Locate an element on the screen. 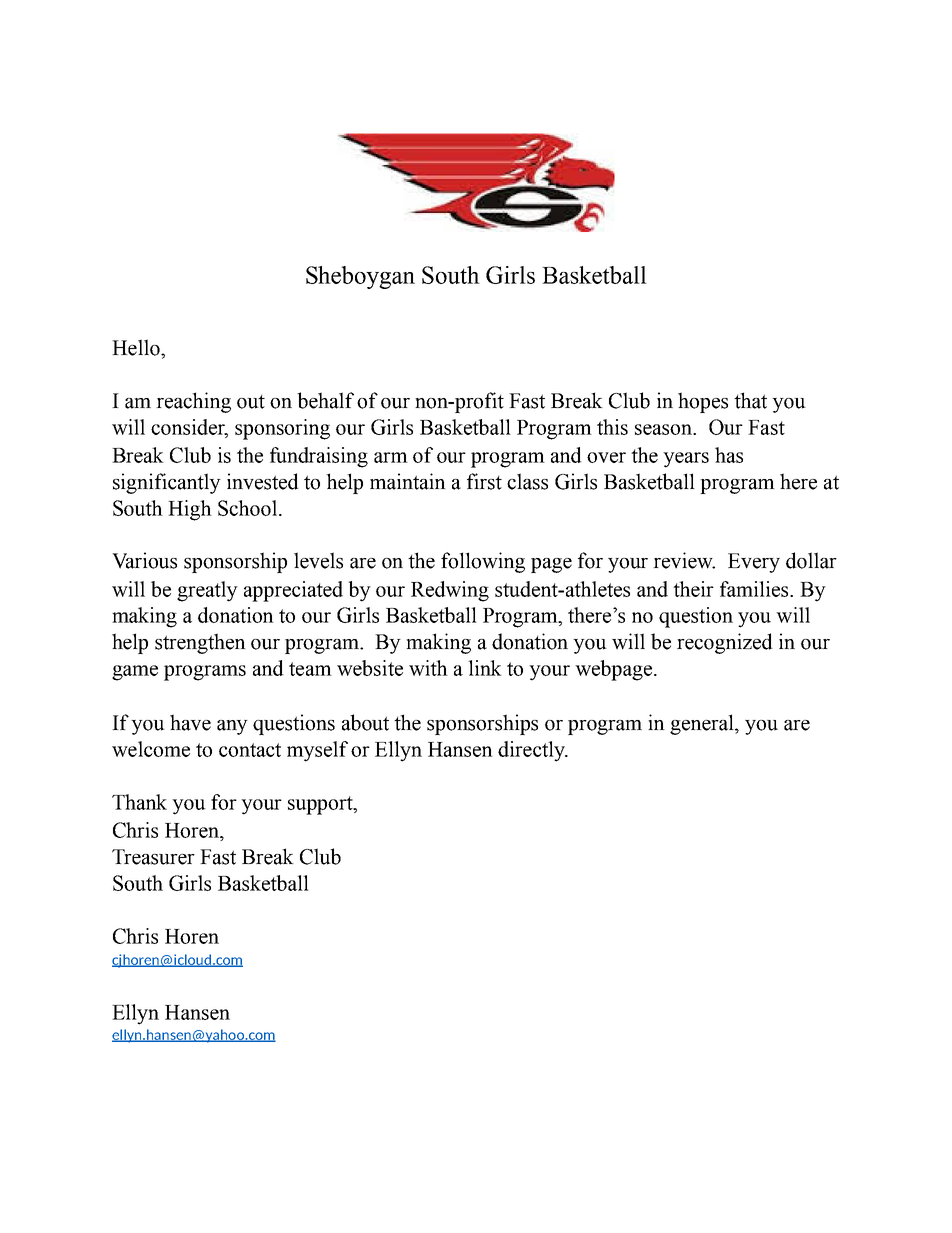  directly is located at coordinates (532, 751).
